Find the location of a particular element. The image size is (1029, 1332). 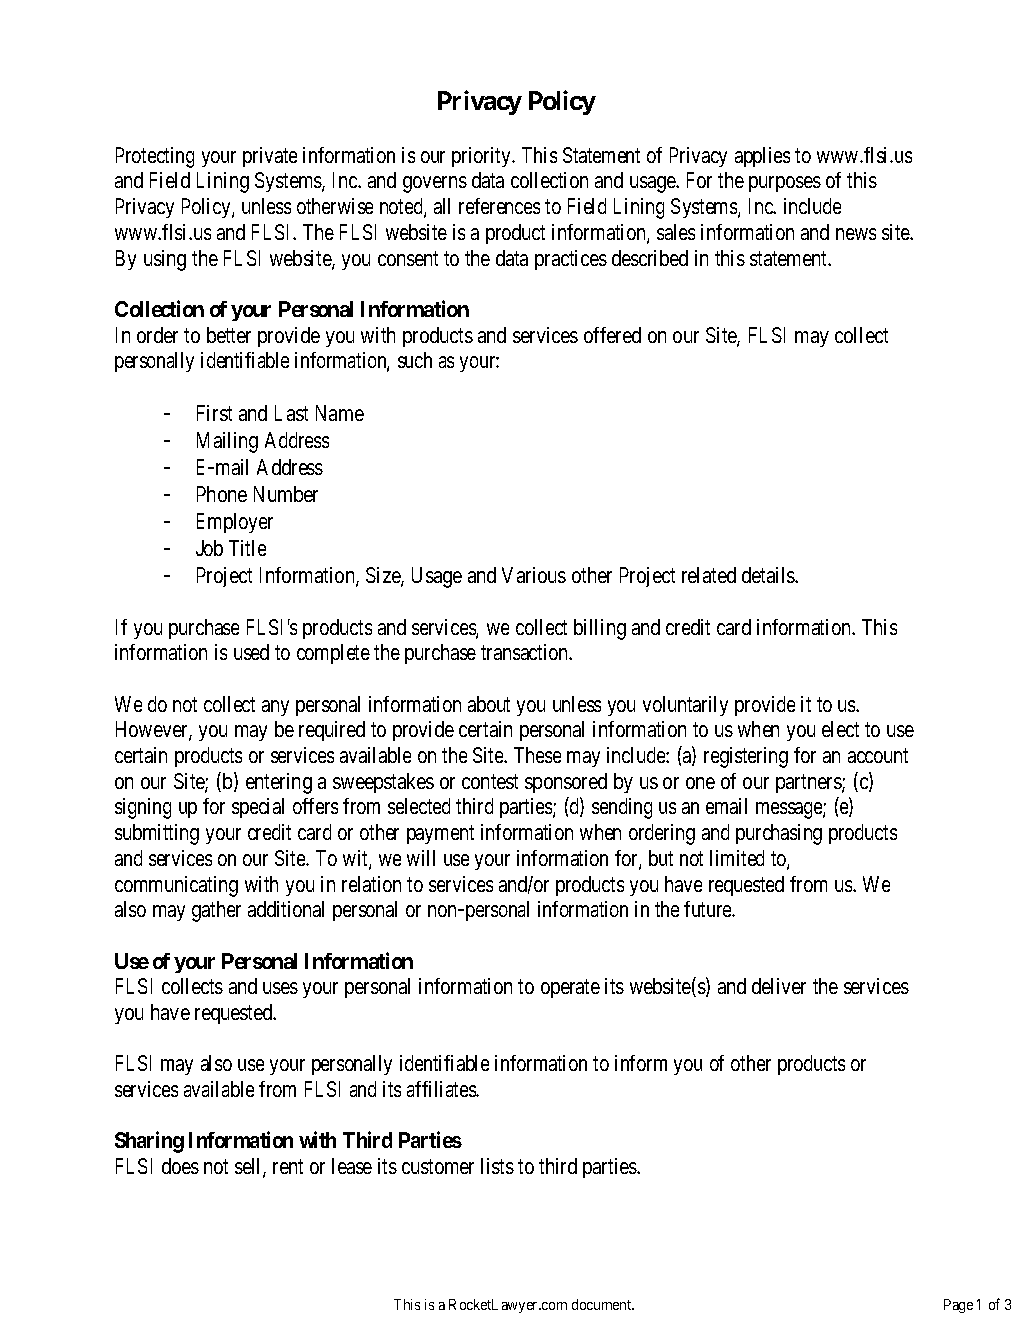

any is located at coordinates (275, 708).
